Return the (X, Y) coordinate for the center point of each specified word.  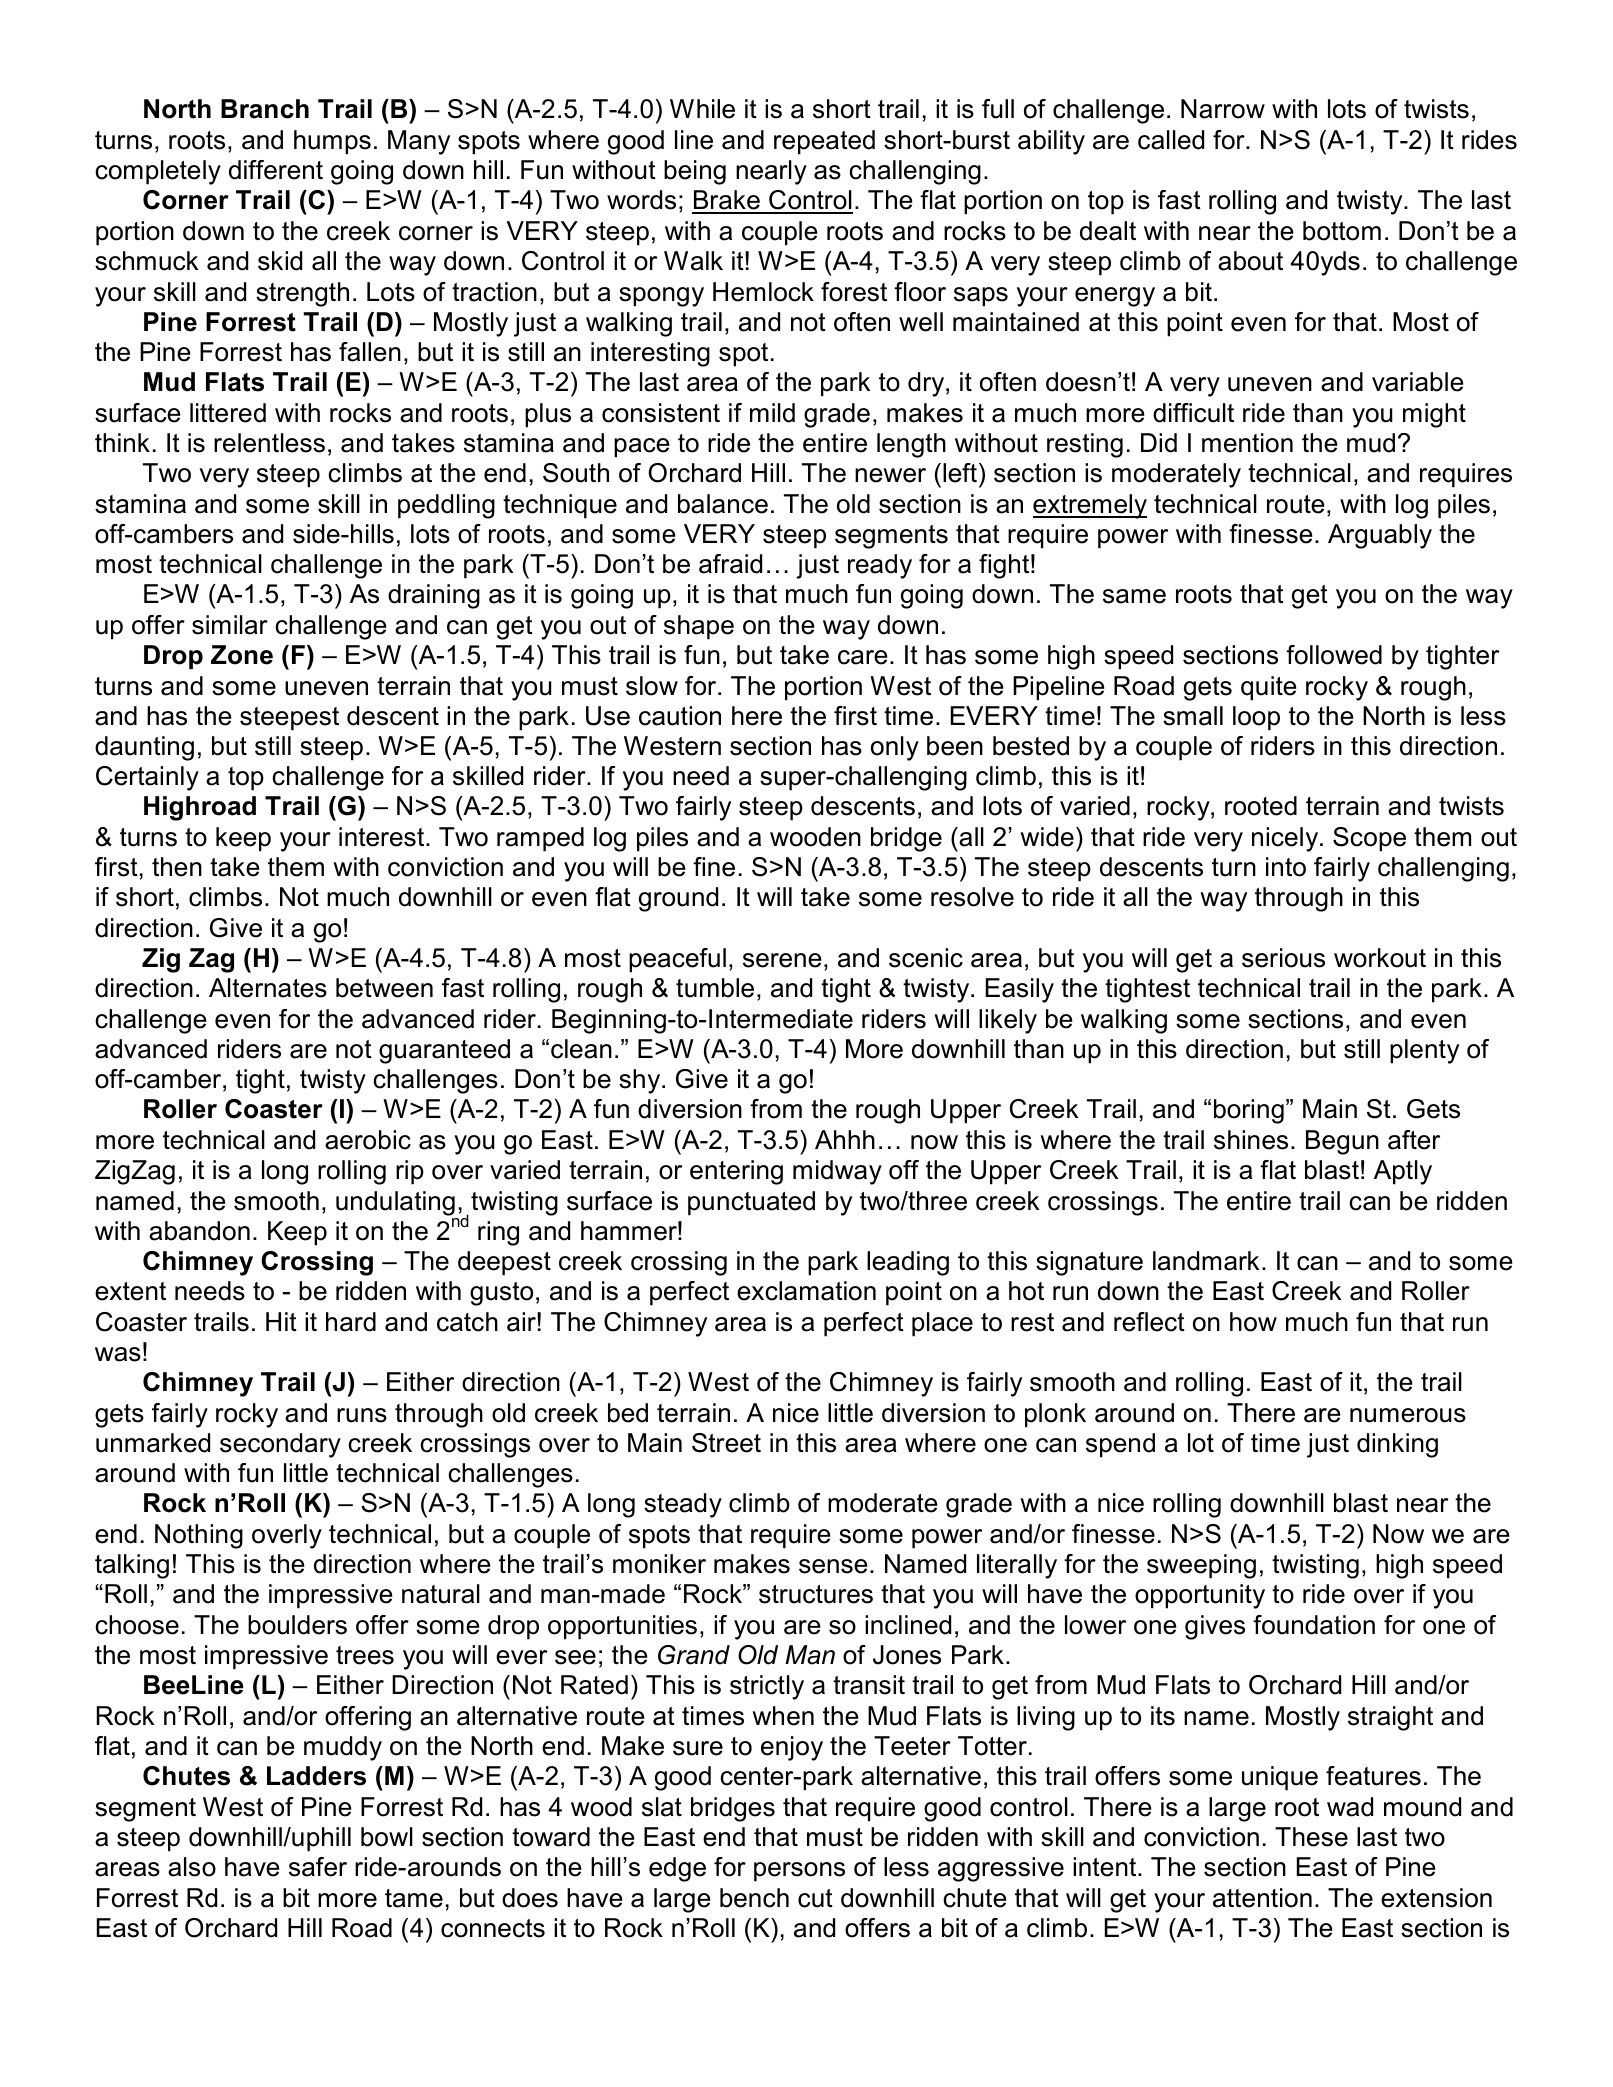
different (276, 170)
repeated (824, 142)
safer (318, 1867)
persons (799, 1872)
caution (680, 716)
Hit (281, 1321)
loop (1256, 718)
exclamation (806, 1291)
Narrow (1223, 109)
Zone (242, 655)
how (1253, 1322)
